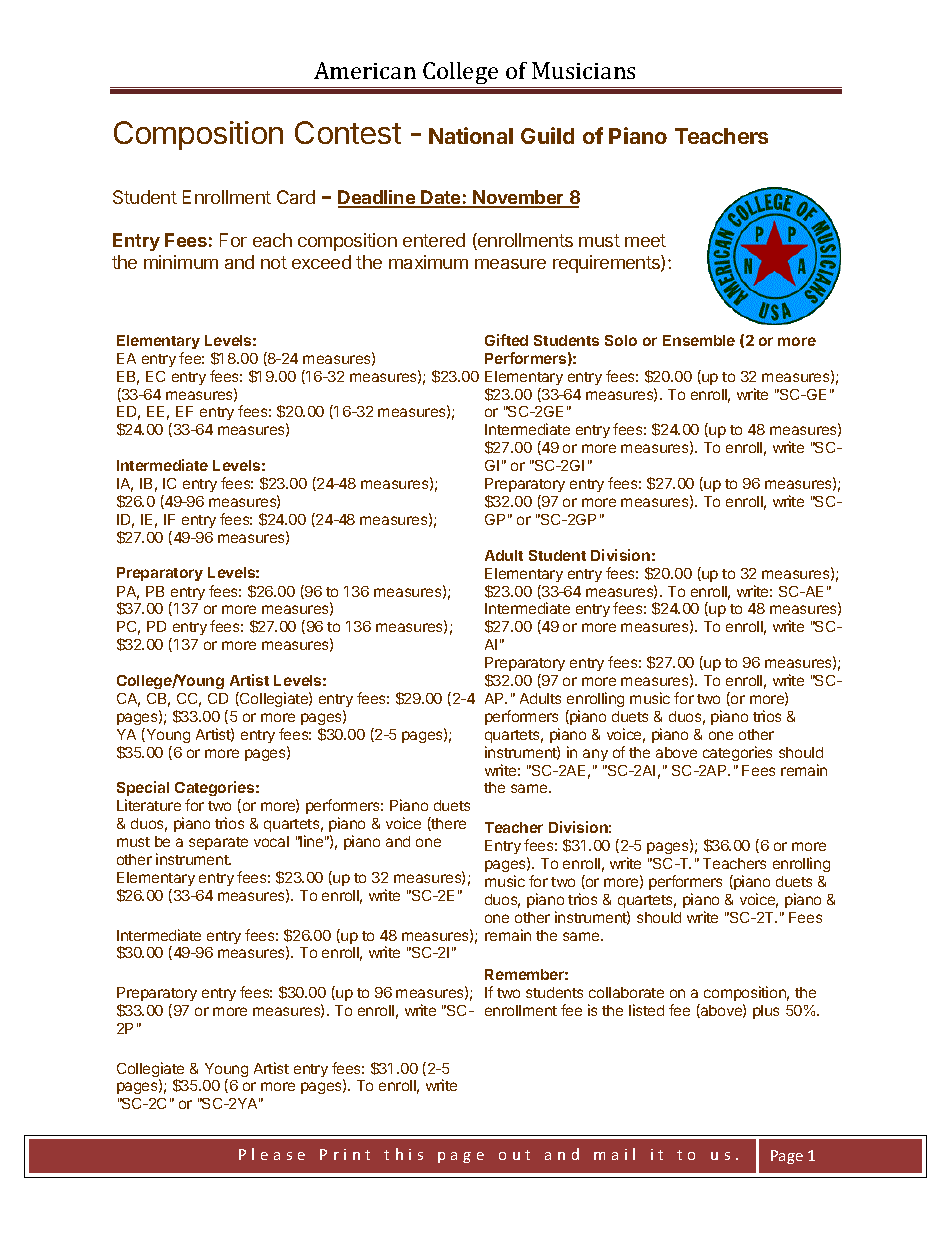 Image resolution: width=952 pixels, height=1233 pixels. Describe the element at coordinates (626, 992) in the page. I see `collaborate` at that location.
